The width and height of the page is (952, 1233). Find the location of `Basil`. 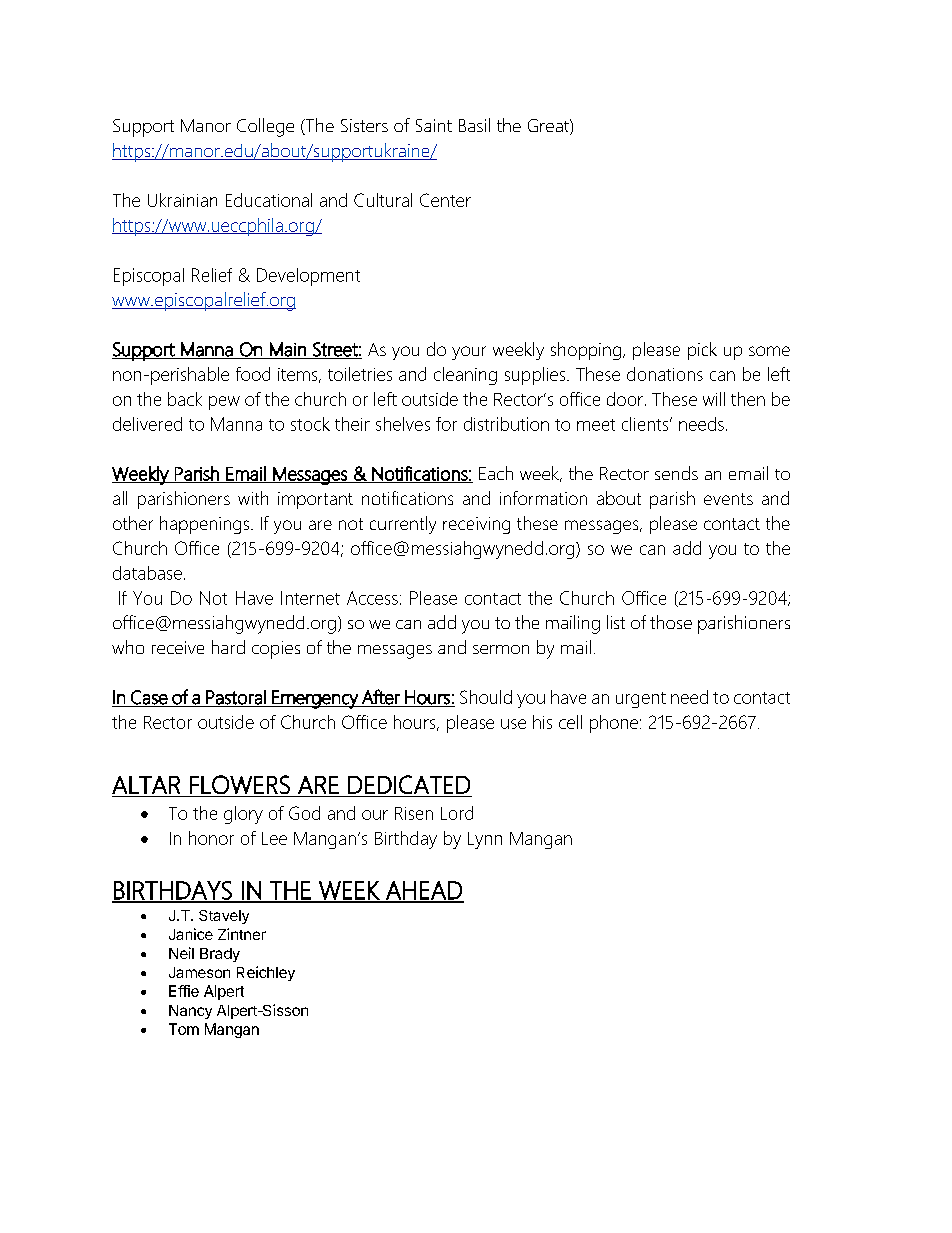

Basil is located at coordinates (474, 125).
